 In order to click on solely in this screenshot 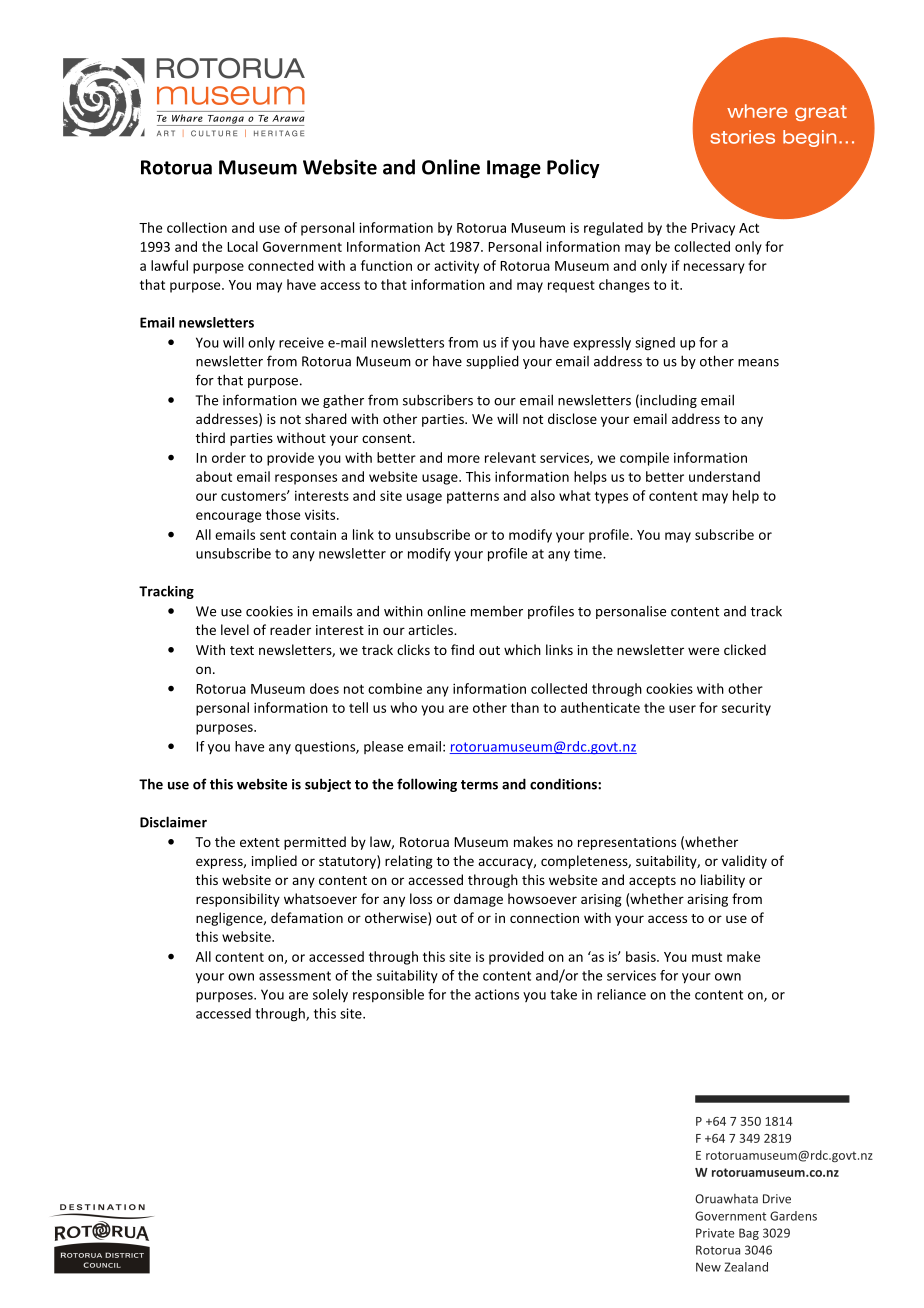, I will do `click(330, 995)`.
